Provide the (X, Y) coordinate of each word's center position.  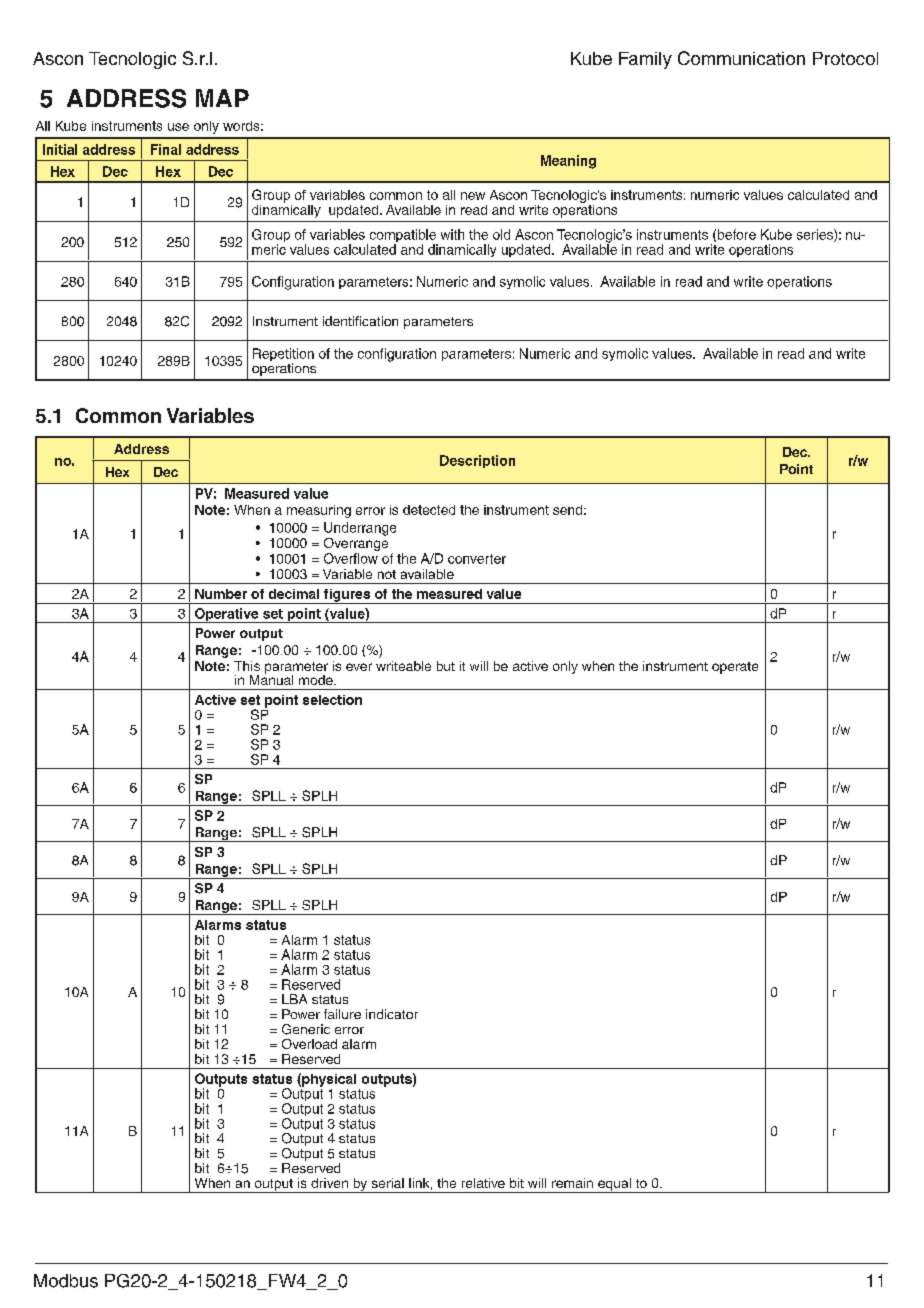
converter (477, 559)
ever (359, 667)
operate (735, 668)
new (473, 196)
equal (614, 1185)
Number (221, 594)
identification (360, 321)
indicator (392, 1014)
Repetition (283, 356)
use (178, 127)
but (446, 666)
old (501, 234)
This (247, 666)
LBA (294, 999)
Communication (741, 58)
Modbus (66, 1281)
